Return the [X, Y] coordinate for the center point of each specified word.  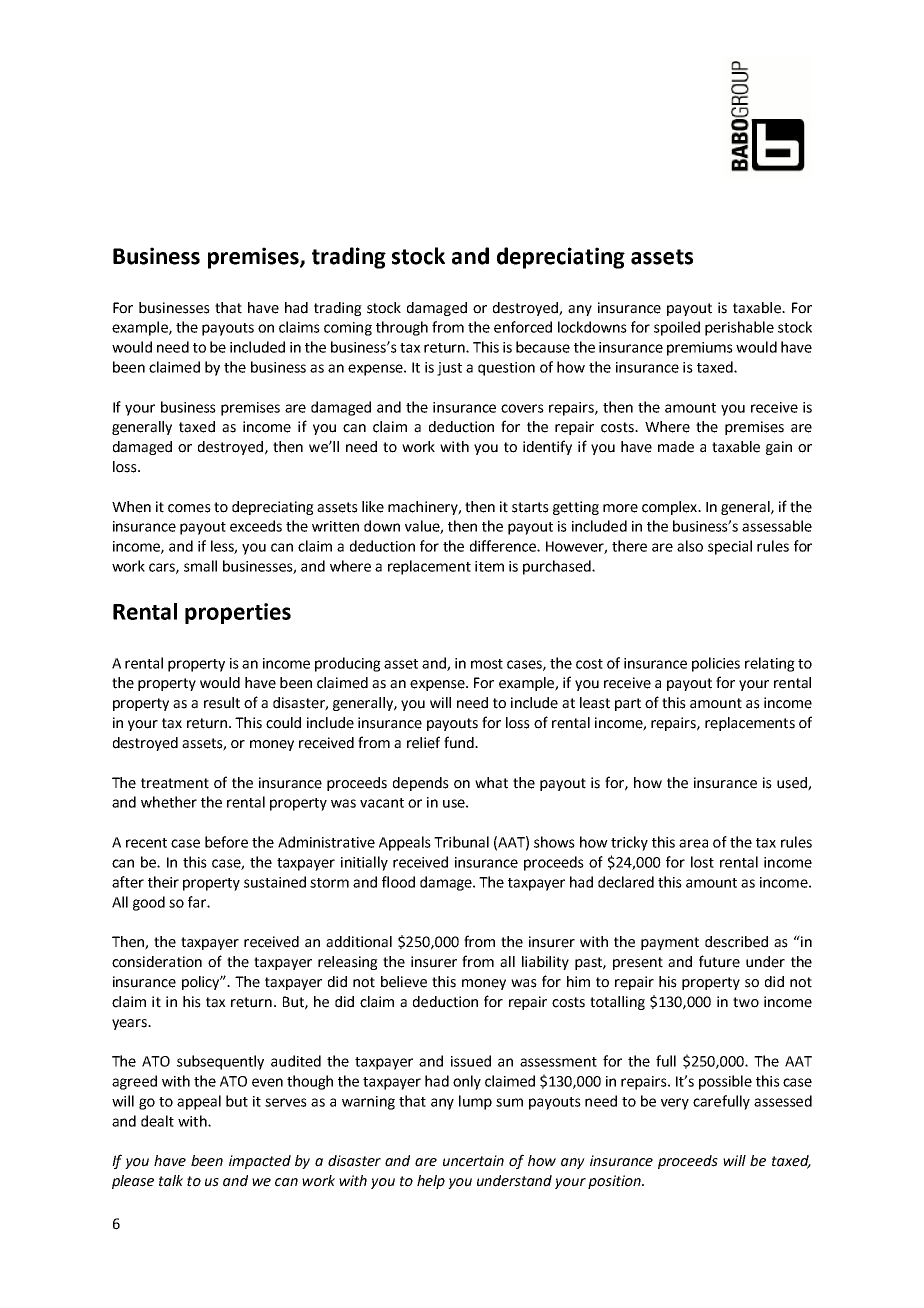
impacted [260, 1162]
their [163, 882]
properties [238, 613]
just [449, 369]
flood [398, 882]
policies [716, 664]
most [487, 664]
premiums [700, 349]
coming [348, 329]
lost [702, 862]
